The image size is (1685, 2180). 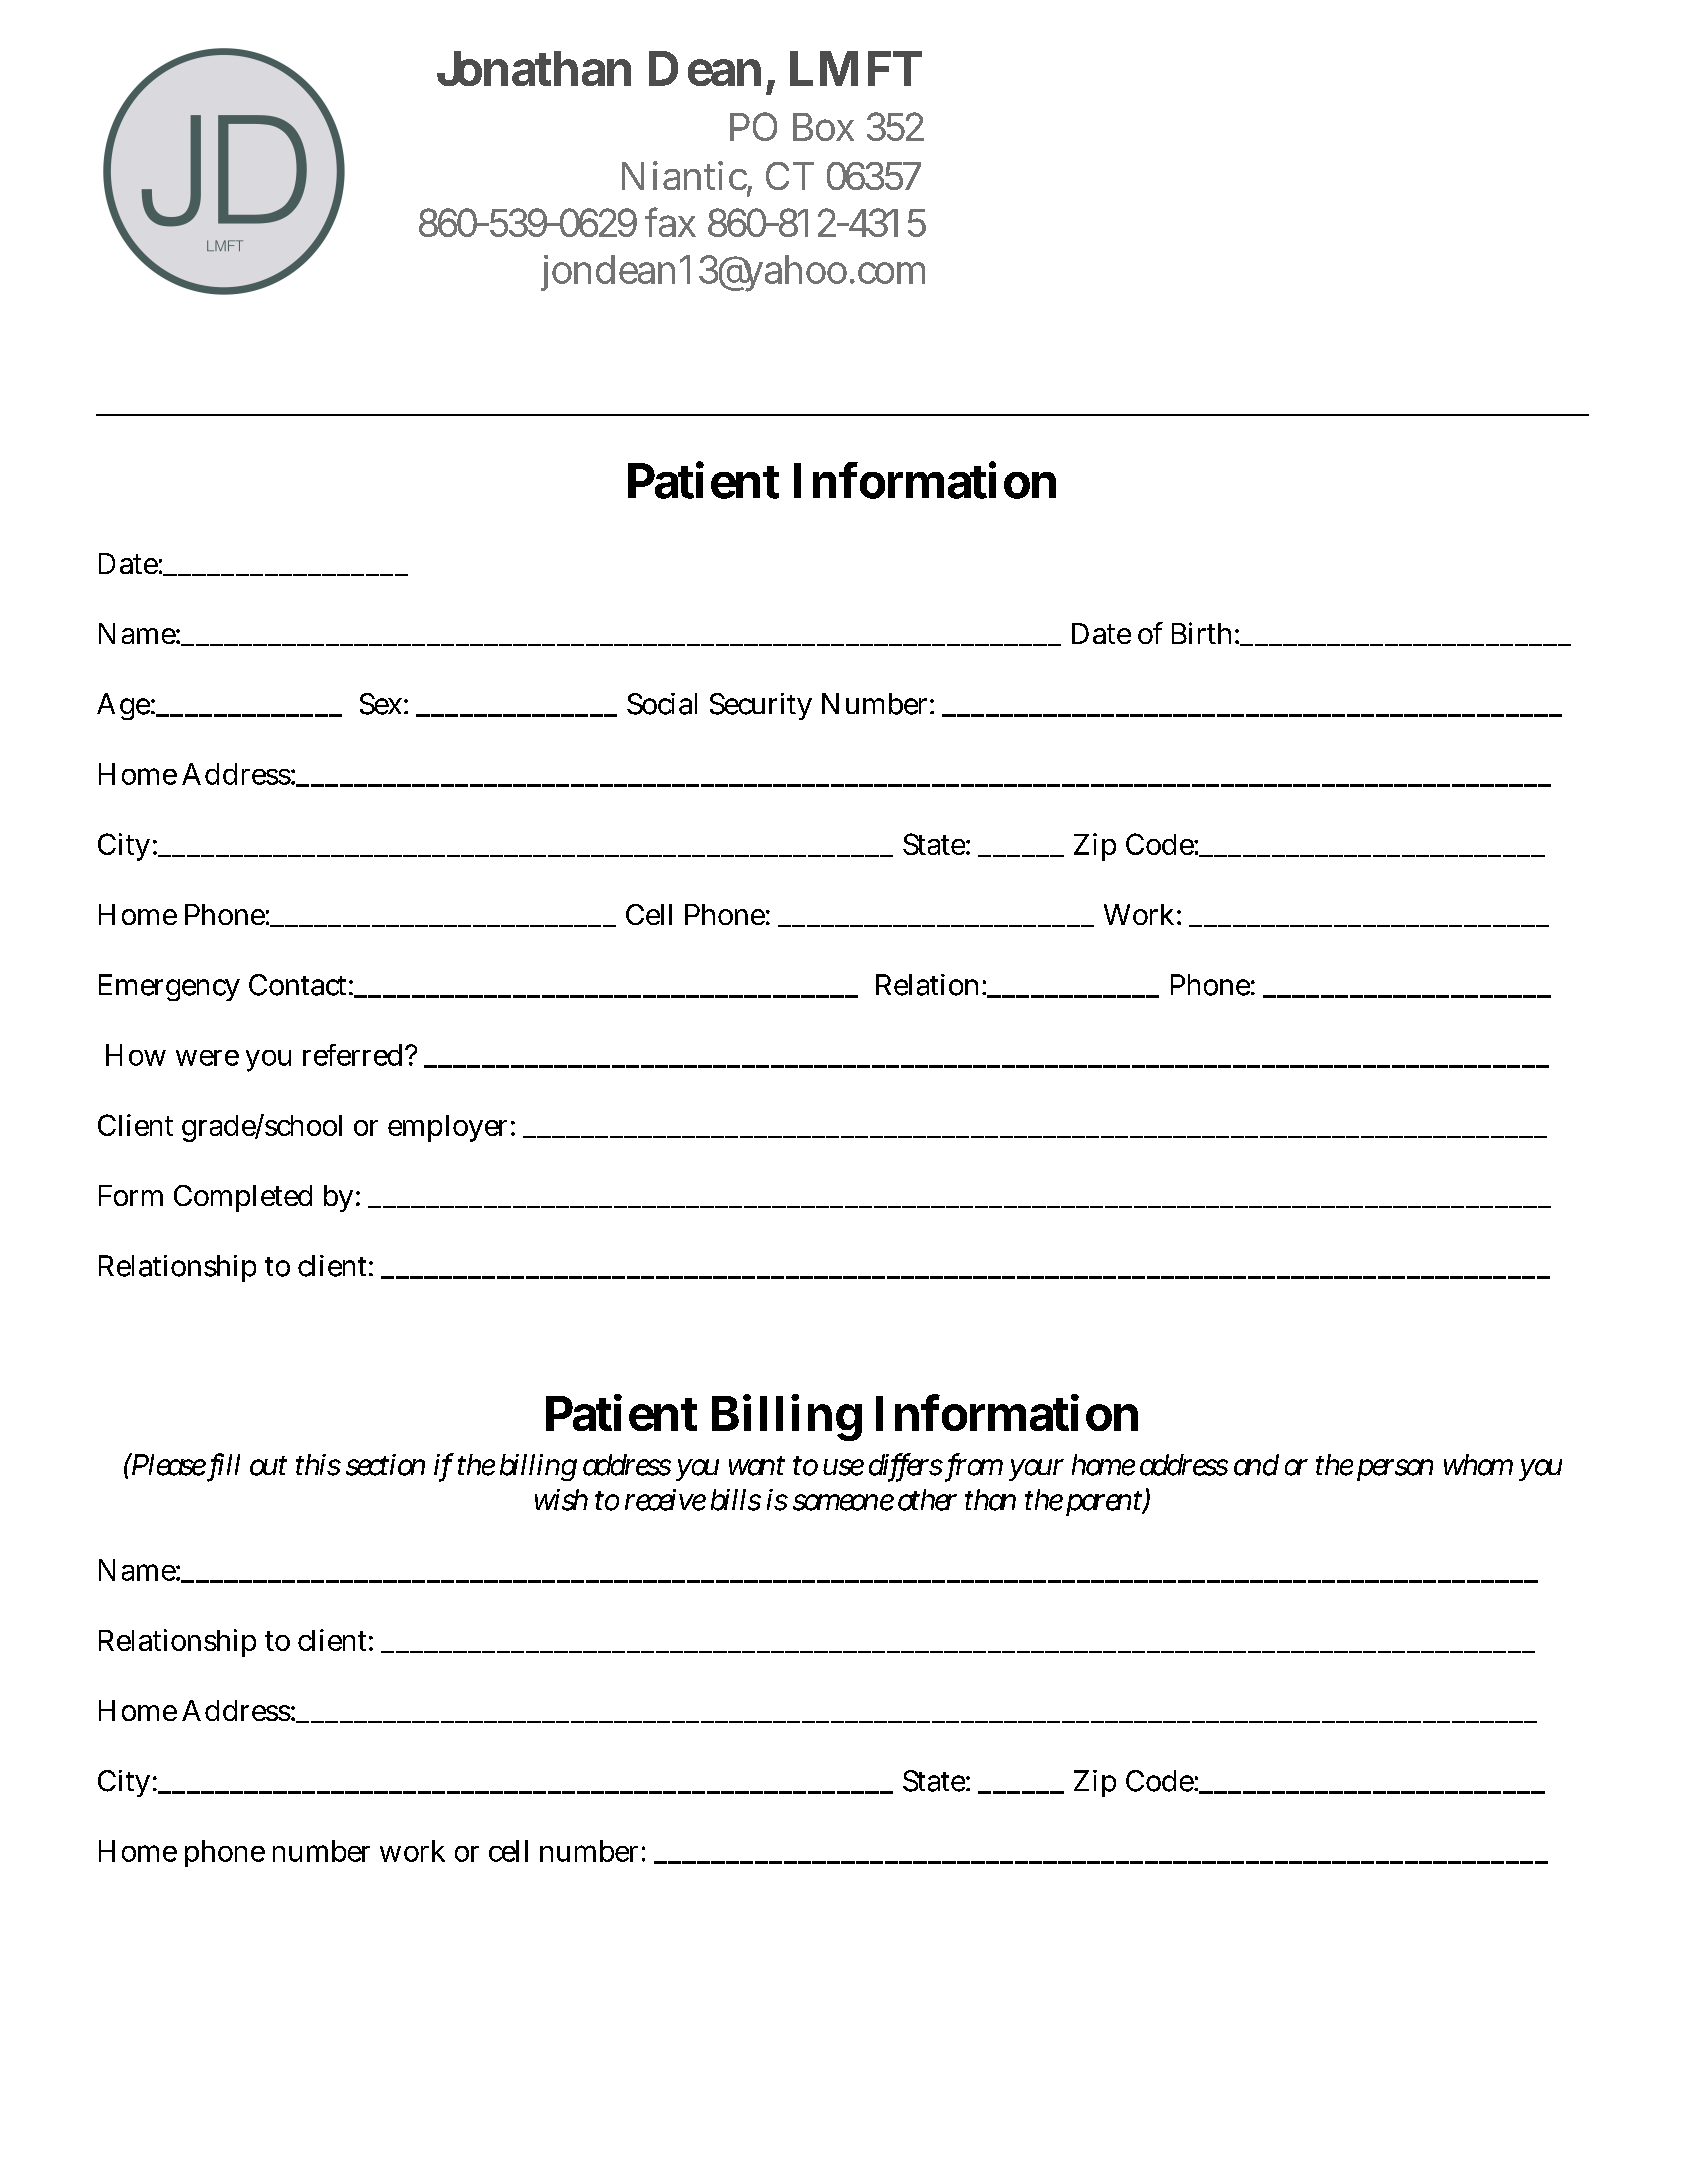 I want to click on Social, so click(x=662, y=704).
